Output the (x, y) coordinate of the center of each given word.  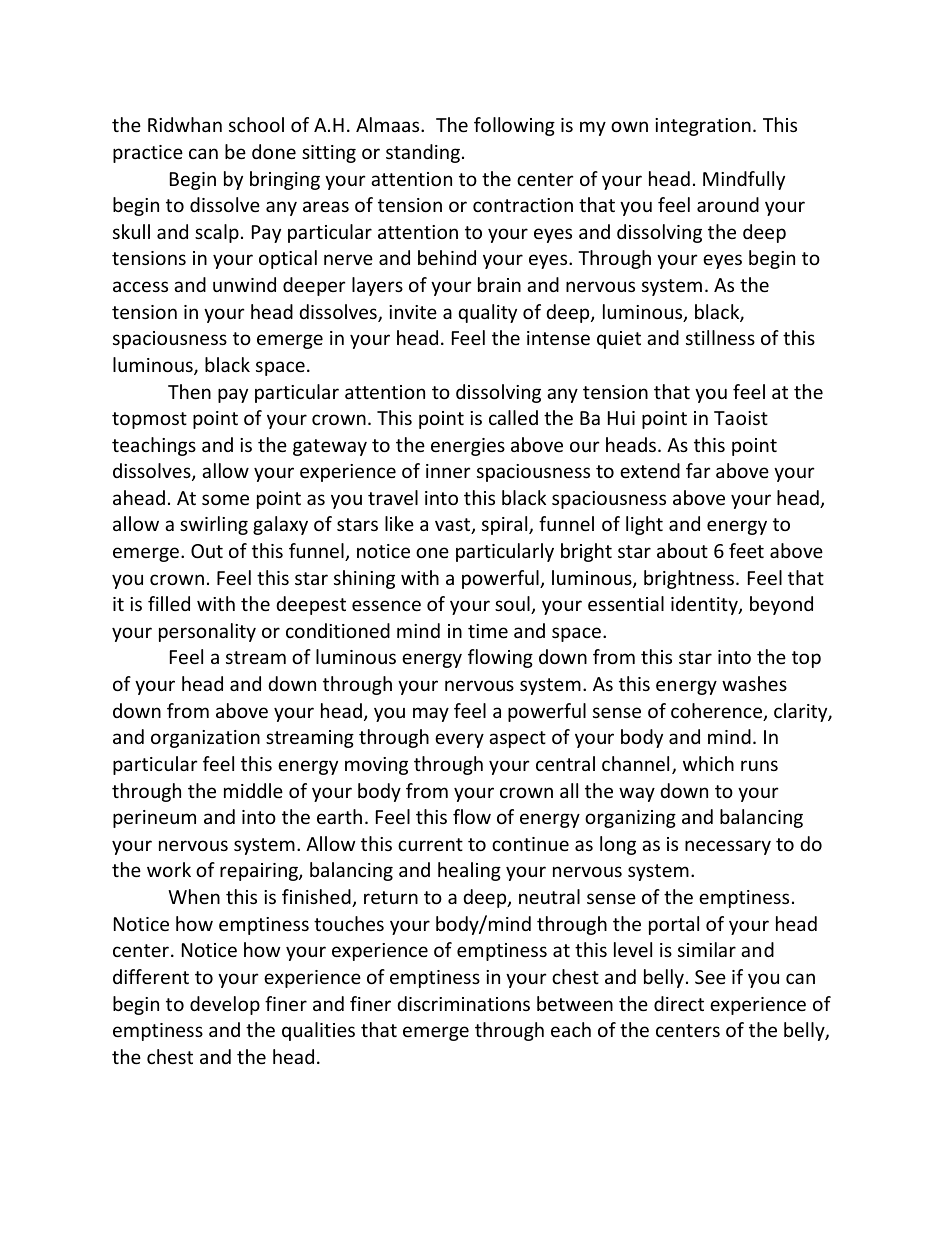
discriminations (463, 1003)
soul (513, 605)
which (708, 763)
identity (705, 605)
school (256, 124)
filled (169, 603)
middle (253, 790)
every (459, 740)
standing (423, 153)
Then (189, 391)
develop (225, 1005)
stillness (720, 337)
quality (487, 313)
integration (703, 127)
